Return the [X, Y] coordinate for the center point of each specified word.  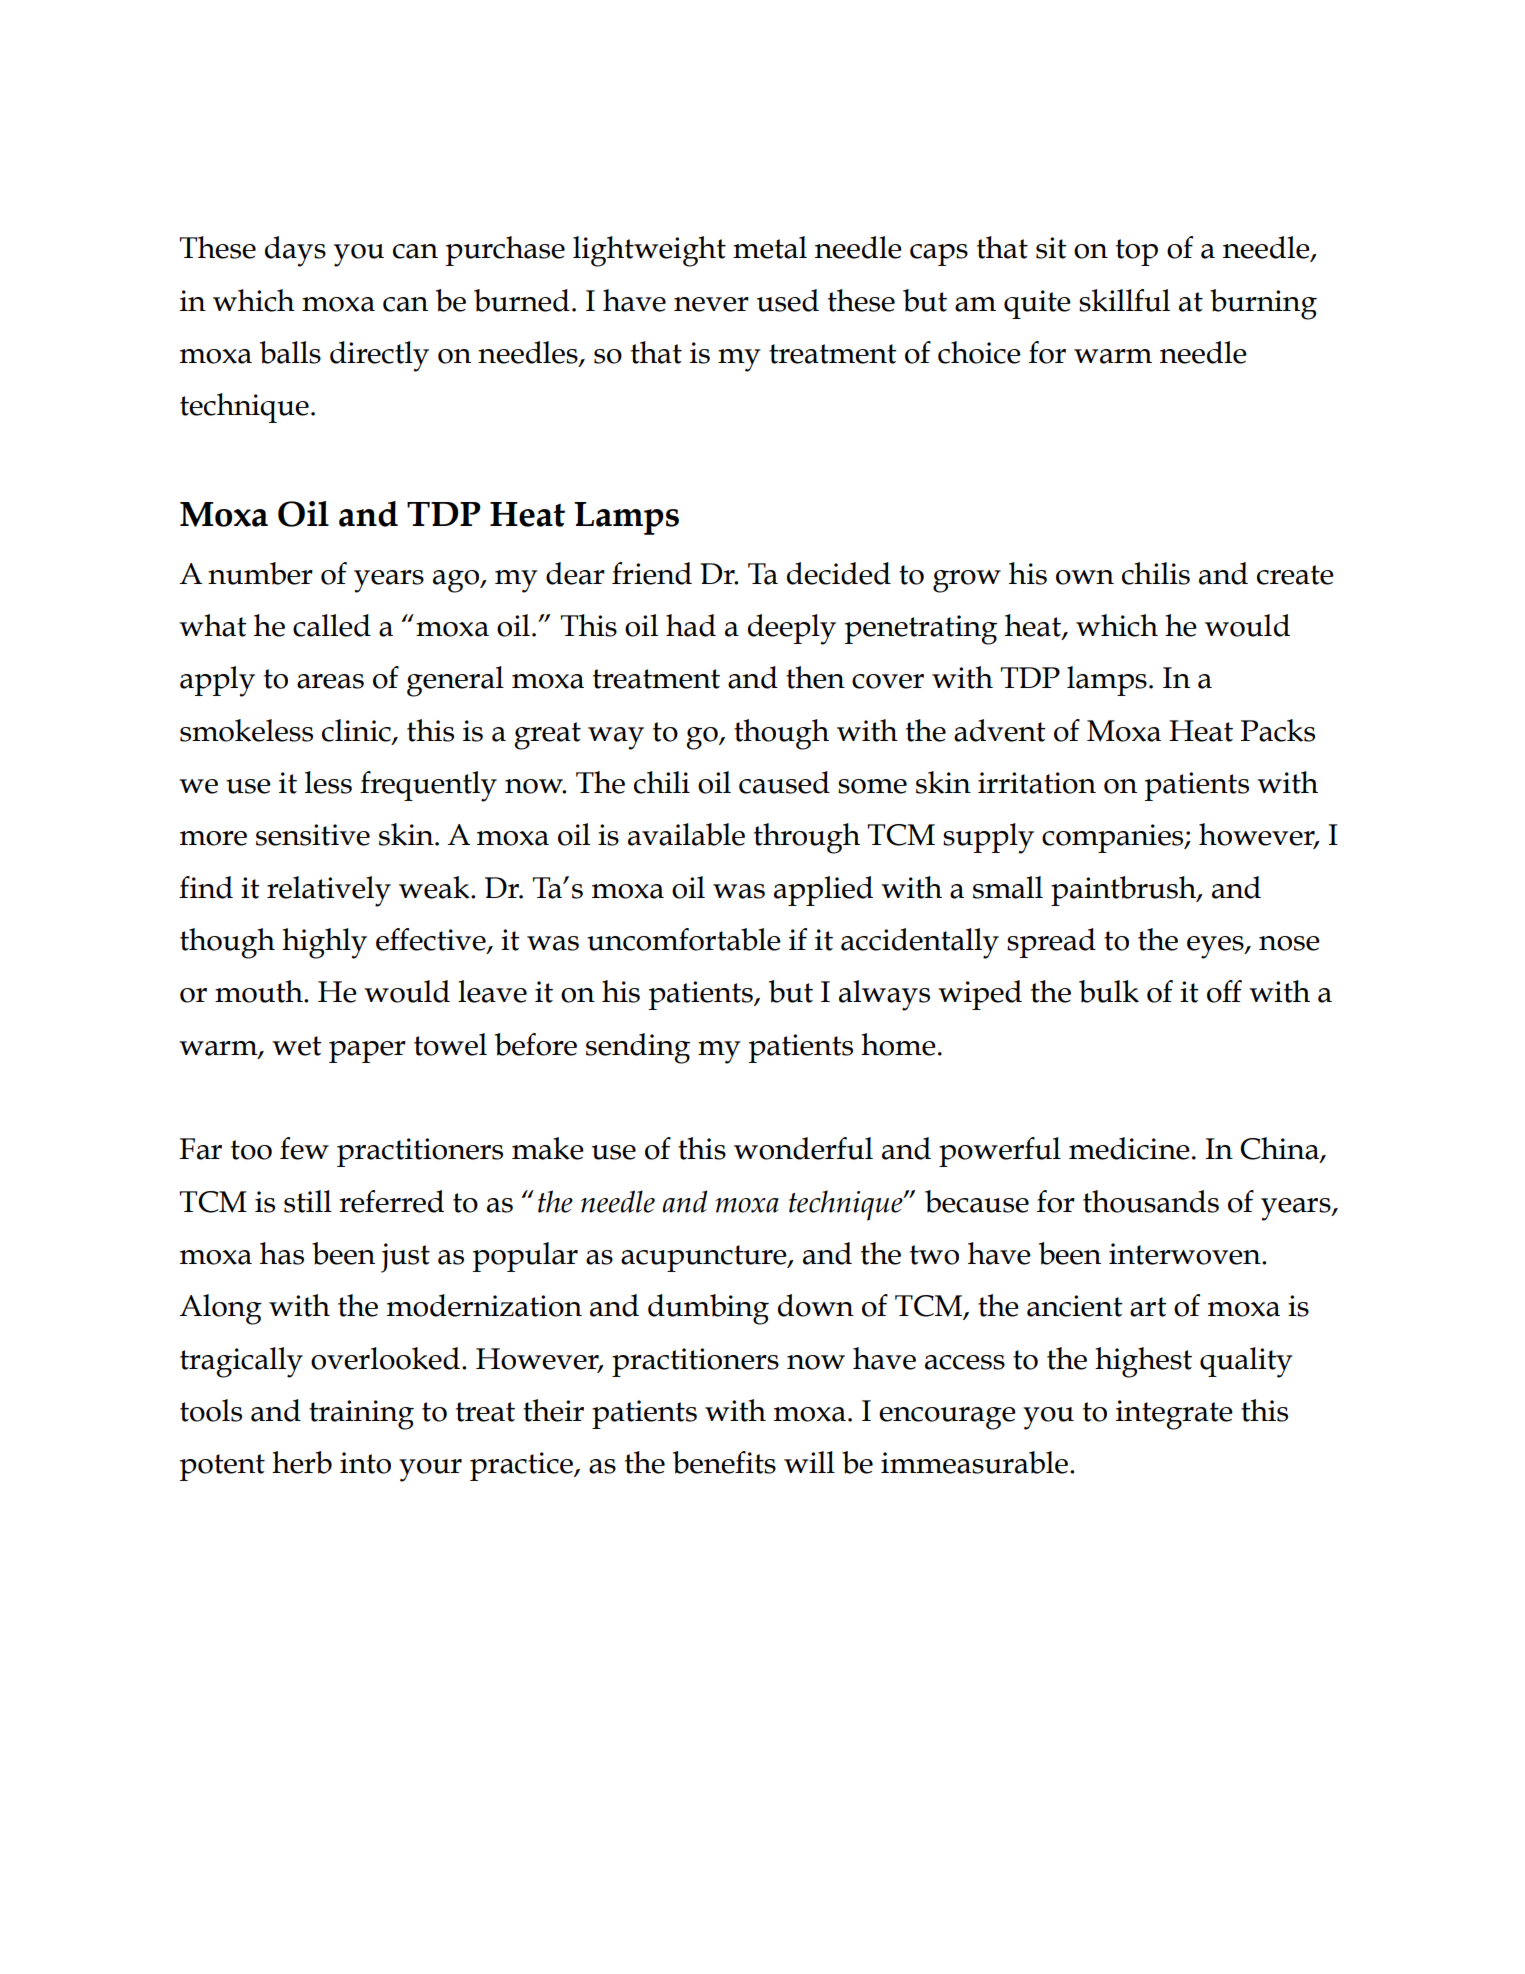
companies [1114, 838]
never [711, 304]
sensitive [313, 835]
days [295, 251]
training [361, 1415]
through [807, 838]
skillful [1124, 300]
